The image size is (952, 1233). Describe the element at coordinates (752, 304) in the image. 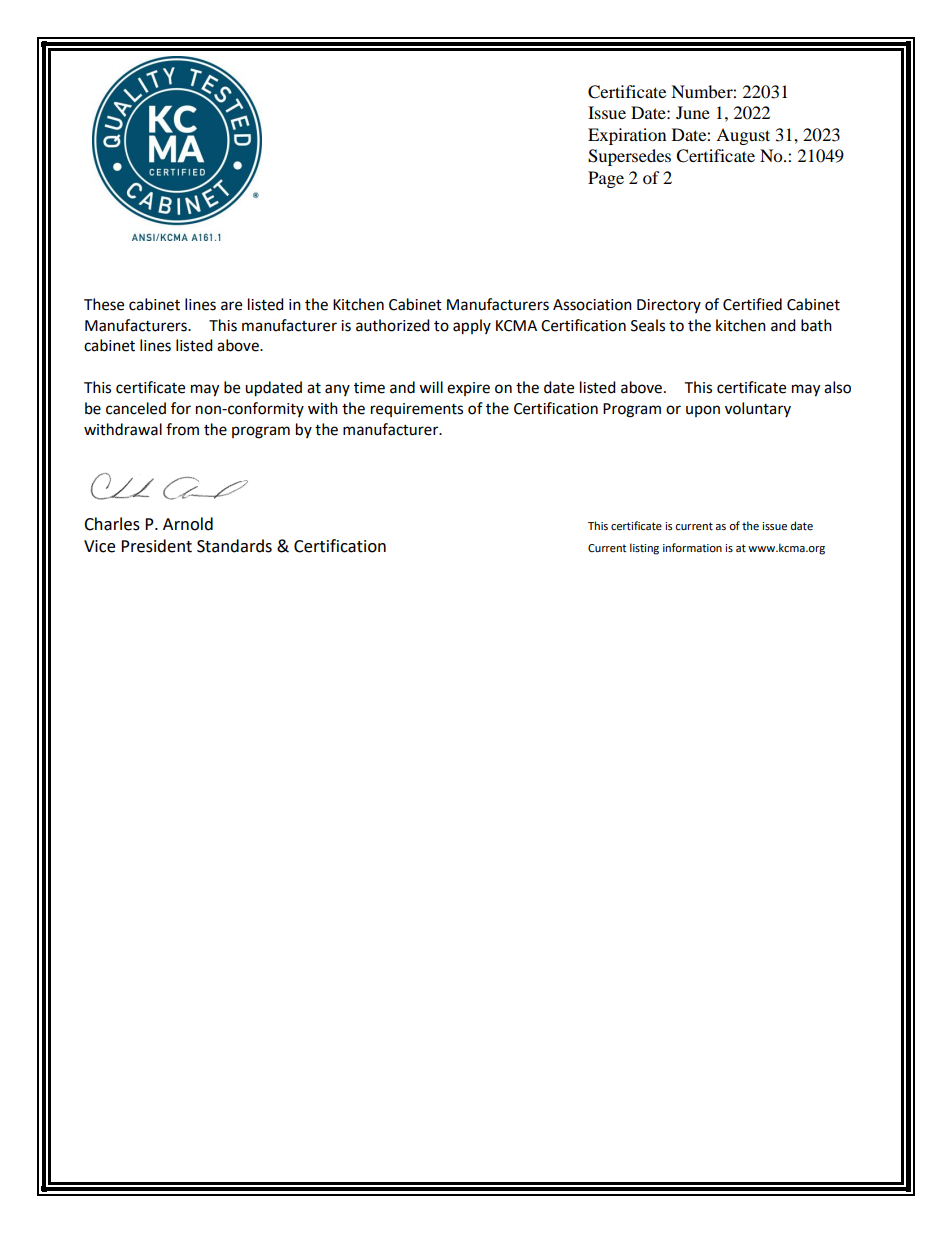

I see `Certified` at that location.
